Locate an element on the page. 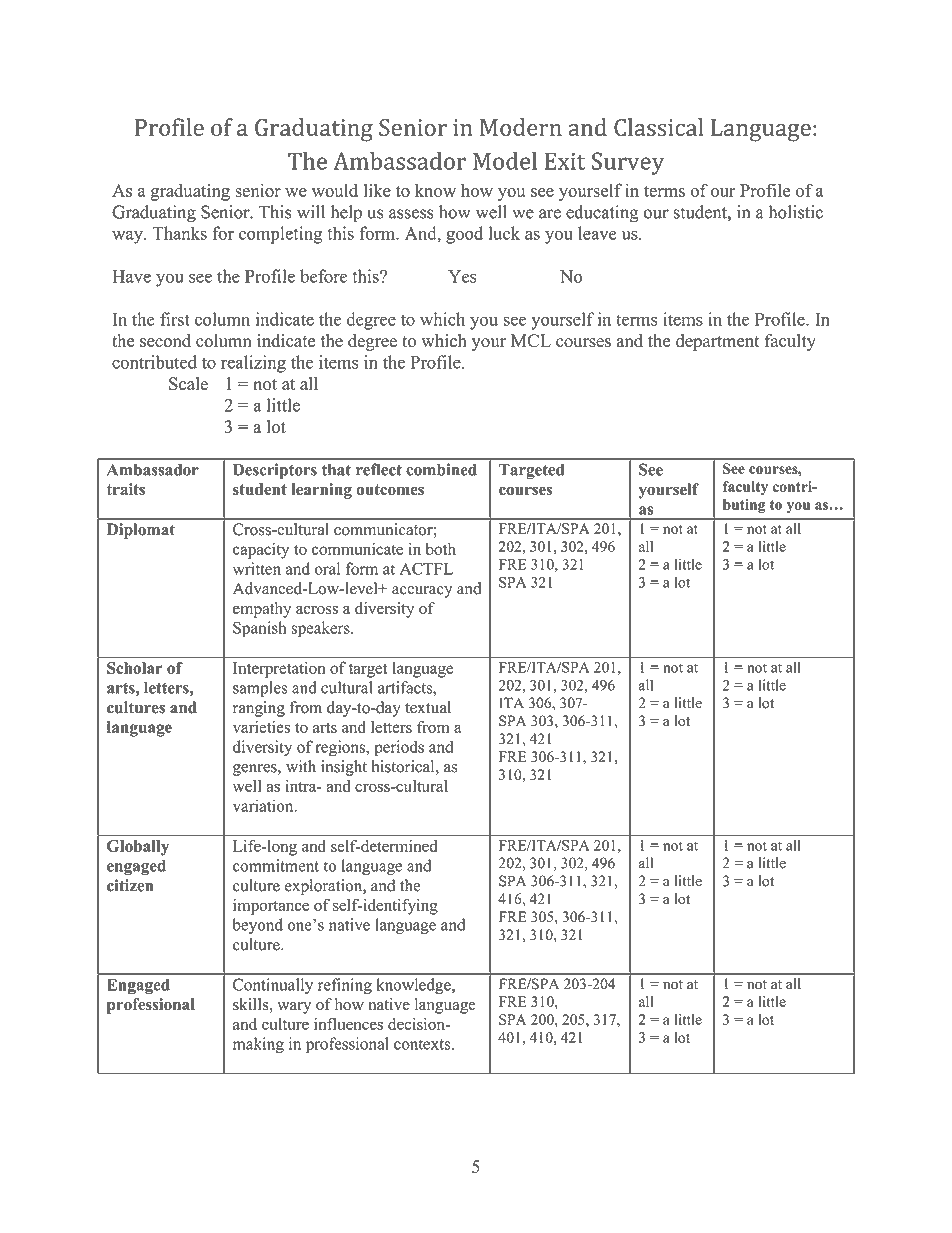  contexts is located at coordinates (423, 1044).
